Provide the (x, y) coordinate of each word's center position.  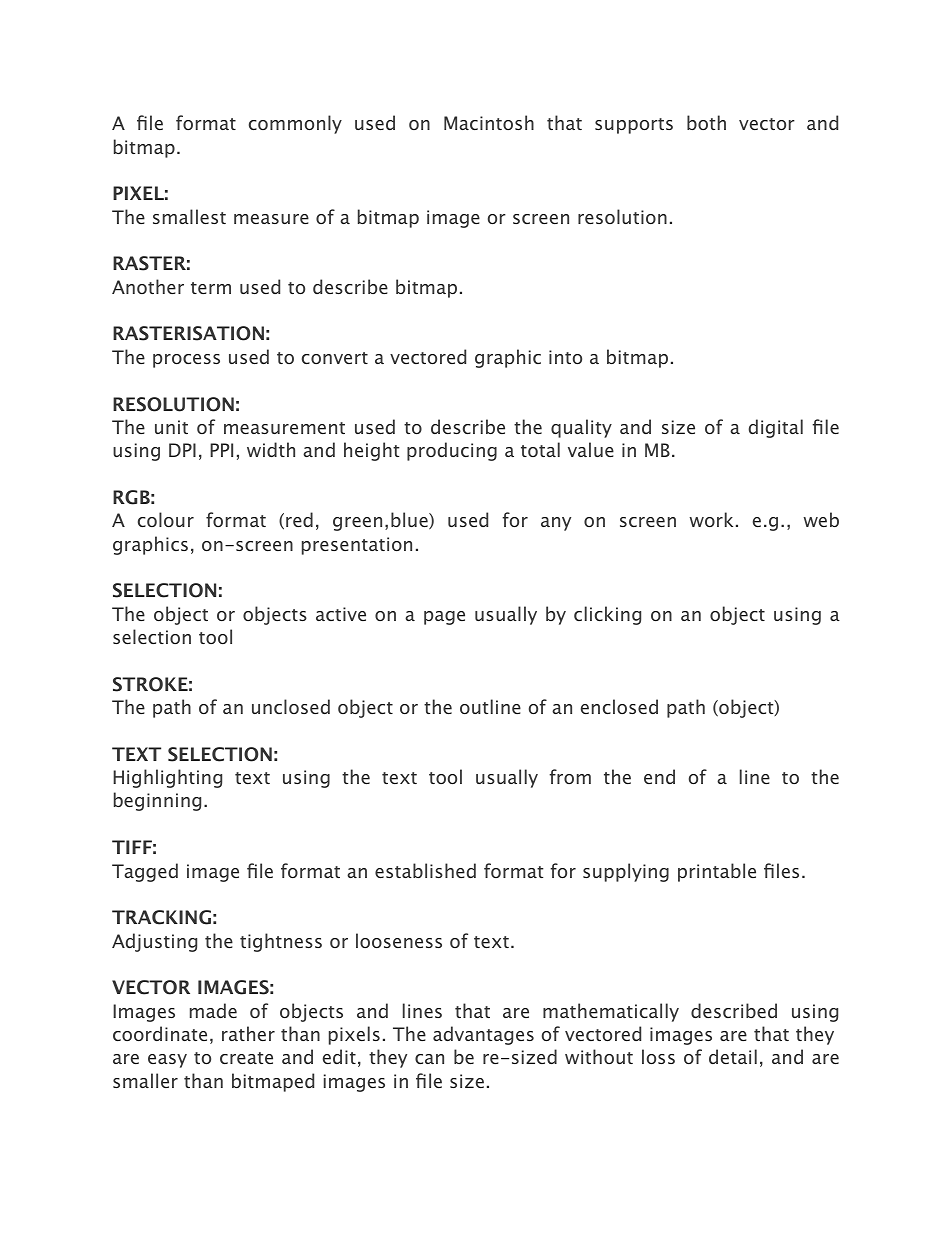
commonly (295, 124)
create (246, 1058)
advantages (483, 1035)
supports (634, 126)
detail (733, 1056)
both (706, 122)
